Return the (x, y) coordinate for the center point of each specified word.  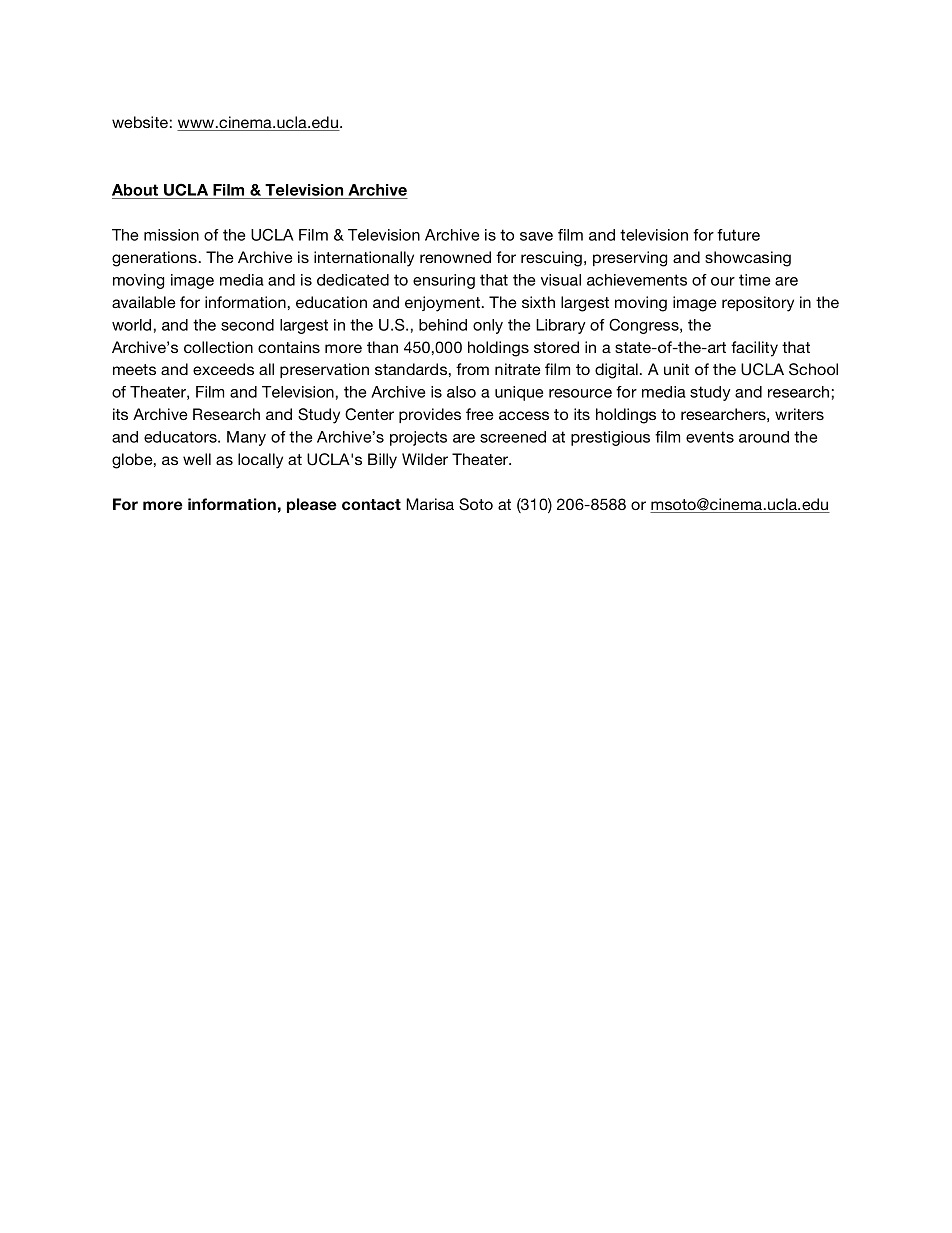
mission (171, 235)
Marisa (430, 504)
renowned (455, 257)
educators (181, 437)
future (738, 235)
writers (799, 414)
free (480, 414)
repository (758, 304)
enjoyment (444, 304)
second (247, 325)
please (312, 505)
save (536, 236)
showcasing (748, 259)
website (140, 122)
